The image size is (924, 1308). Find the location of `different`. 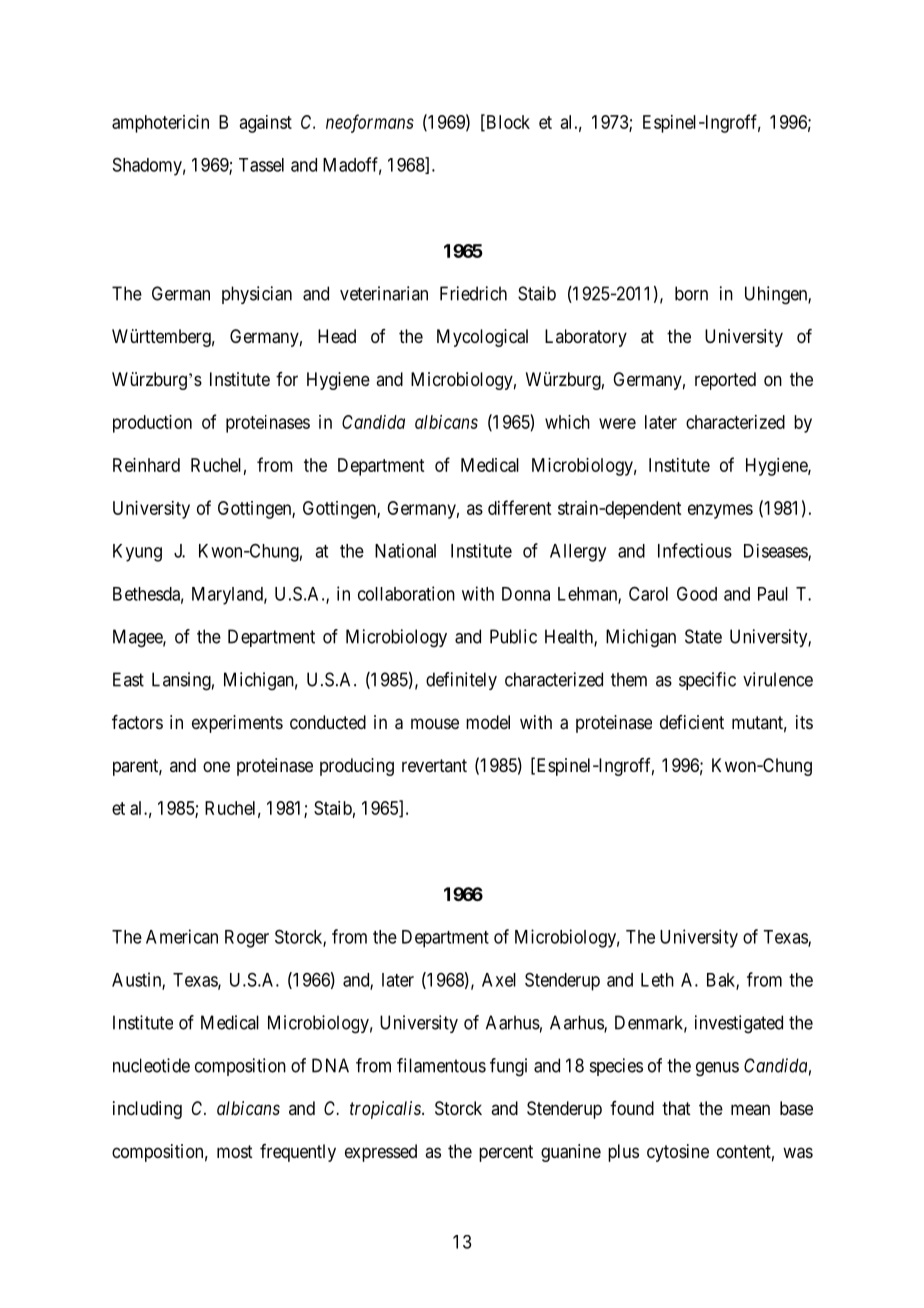

different is located at coordinates (519, 507).
